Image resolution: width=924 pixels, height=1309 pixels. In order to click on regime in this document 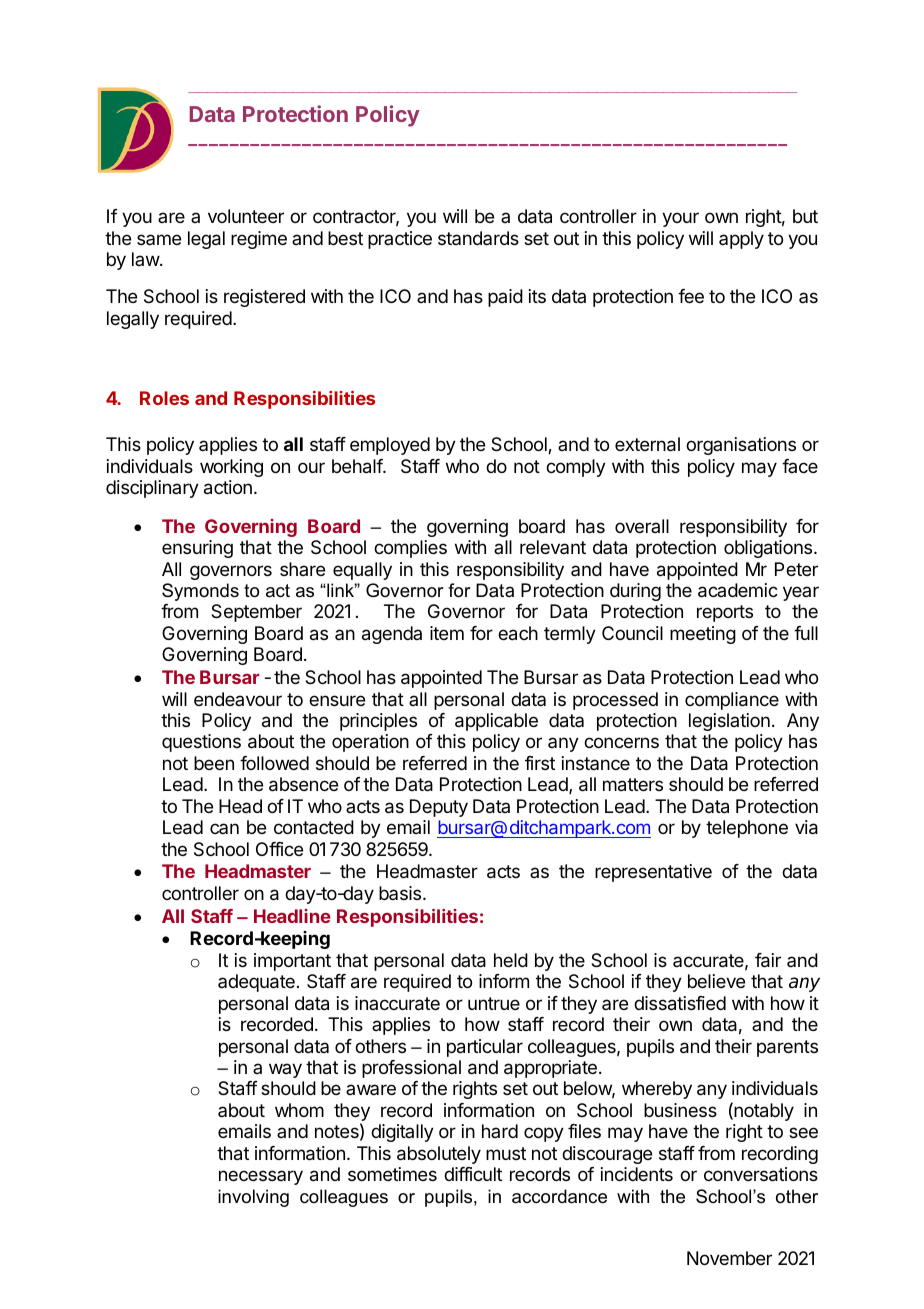, I will do `click(259, 240)`.
